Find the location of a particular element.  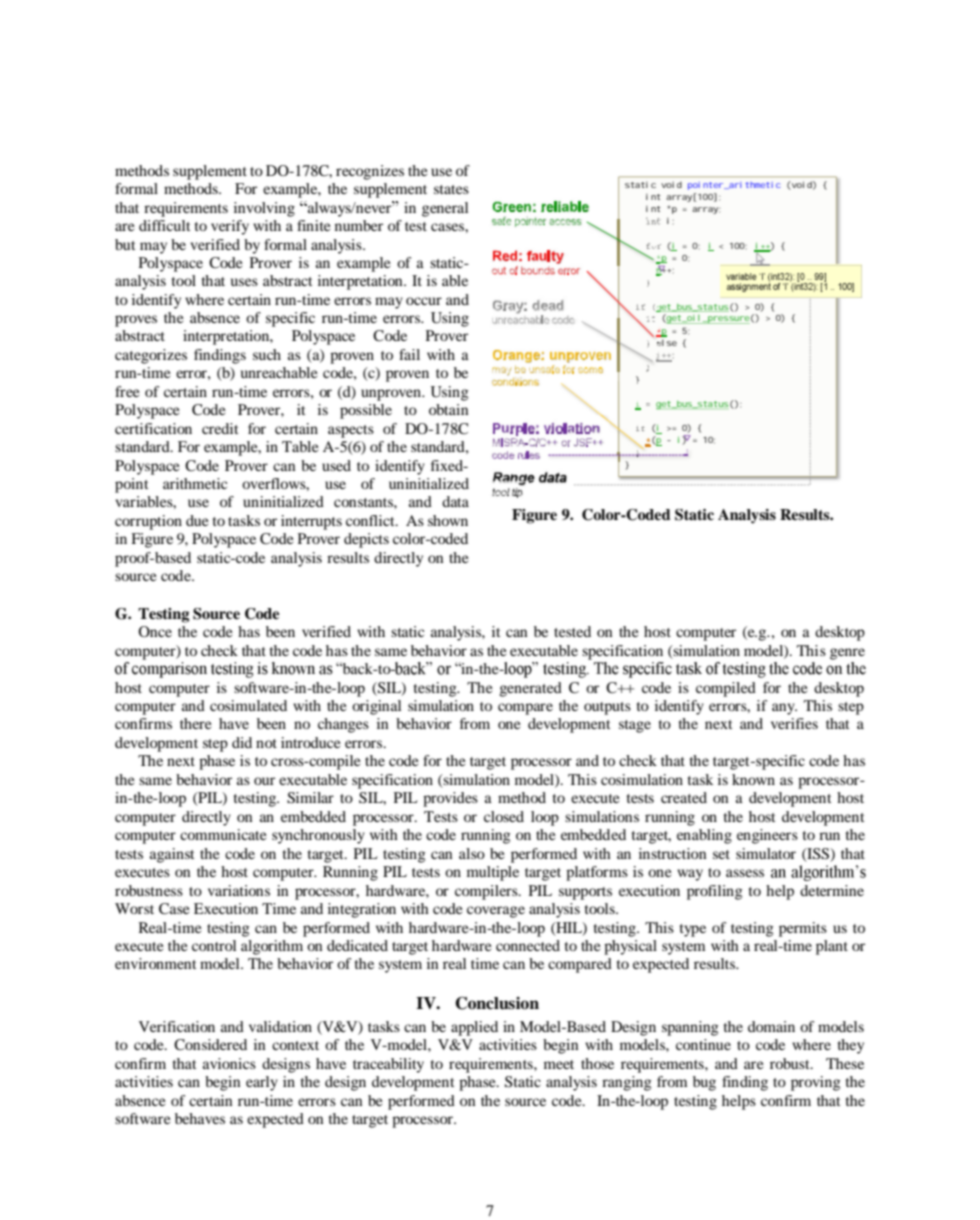

due is located at coordinates (197, 520).
